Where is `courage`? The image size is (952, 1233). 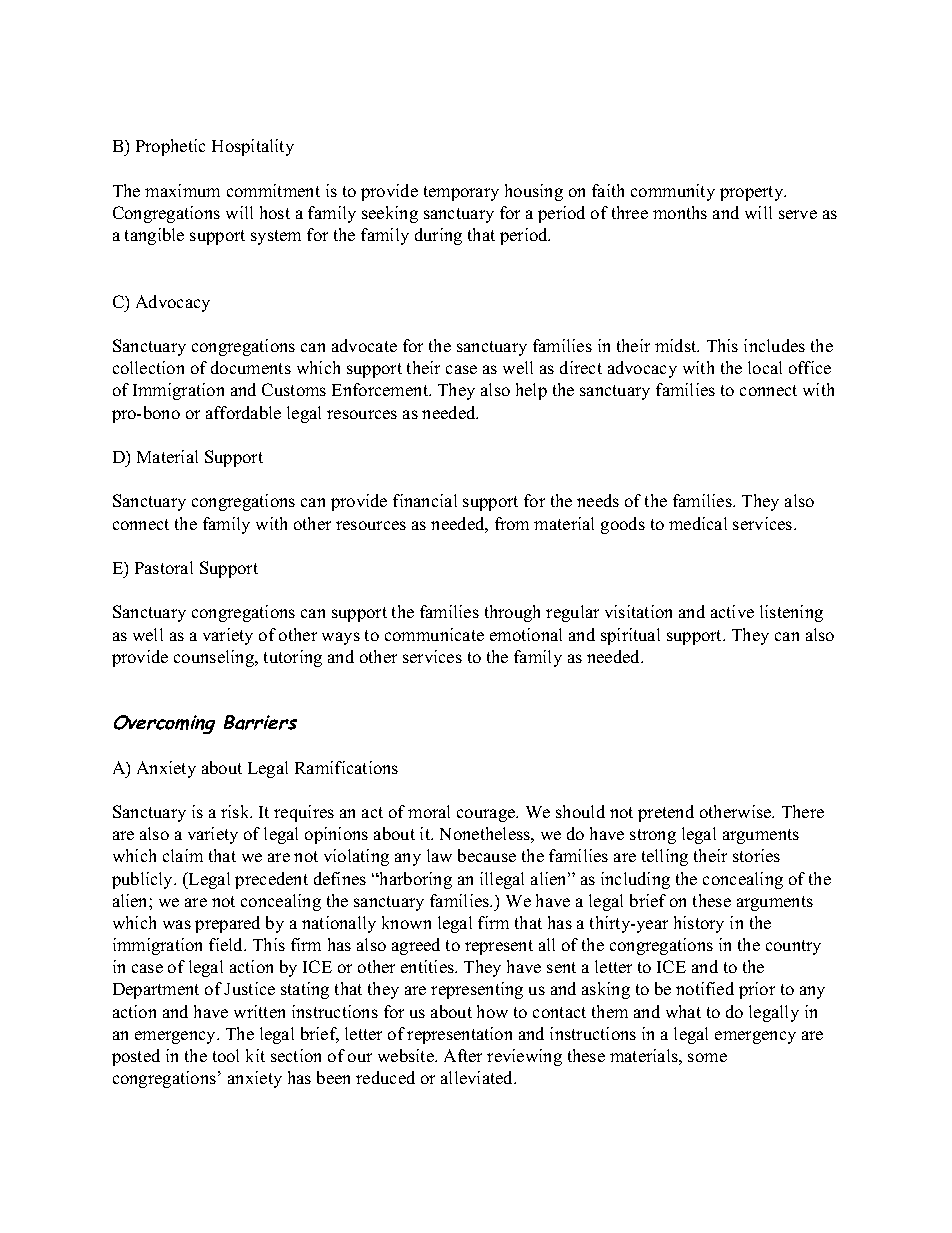 courage is located at coordinates (487, 815).
